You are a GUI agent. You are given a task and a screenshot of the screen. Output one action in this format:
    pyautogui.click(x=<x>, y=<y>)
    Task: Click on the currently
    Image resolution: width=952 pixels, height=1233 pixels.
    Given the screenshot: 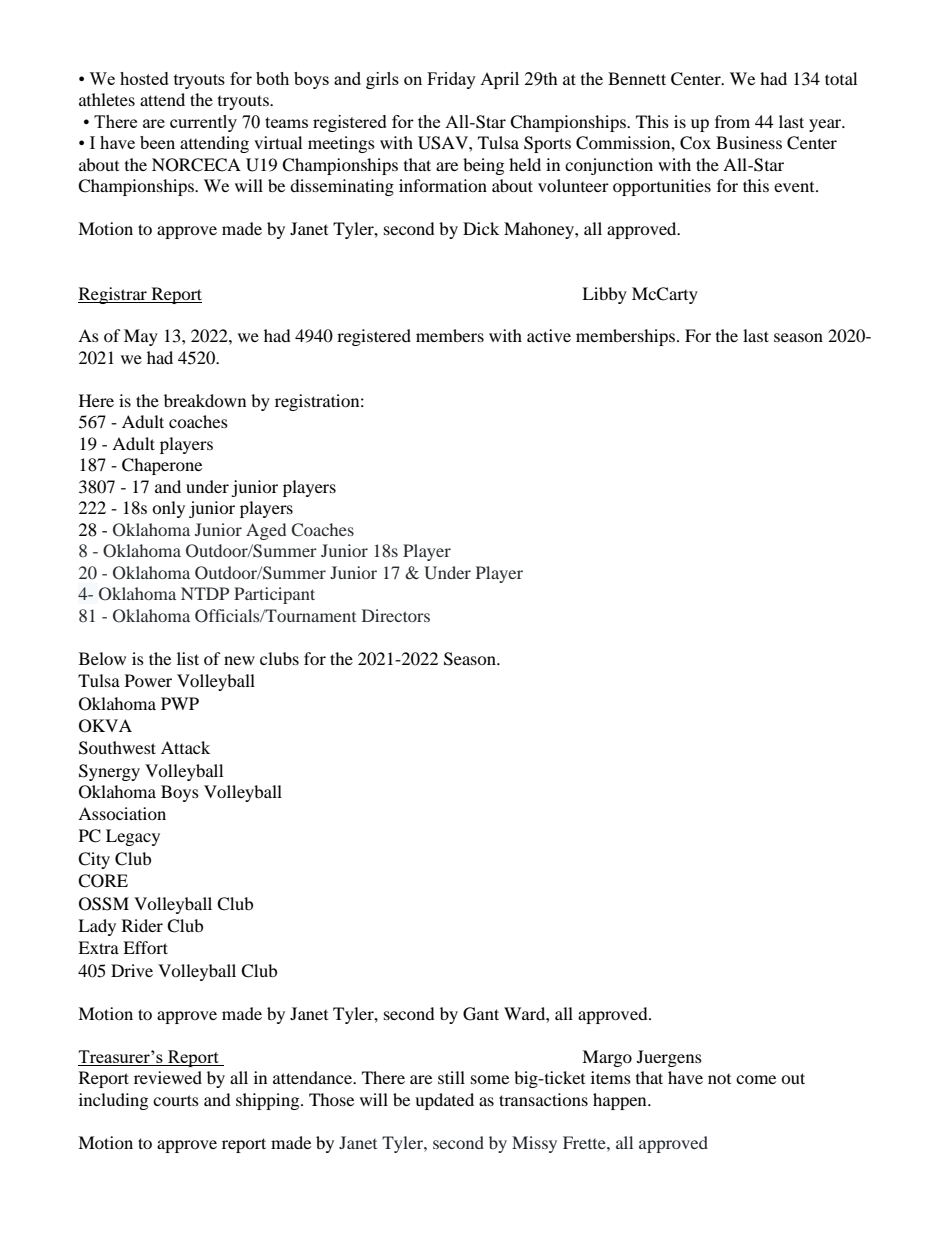 What is the action you would take?
    pyautogui.click(x=203, y=123)
